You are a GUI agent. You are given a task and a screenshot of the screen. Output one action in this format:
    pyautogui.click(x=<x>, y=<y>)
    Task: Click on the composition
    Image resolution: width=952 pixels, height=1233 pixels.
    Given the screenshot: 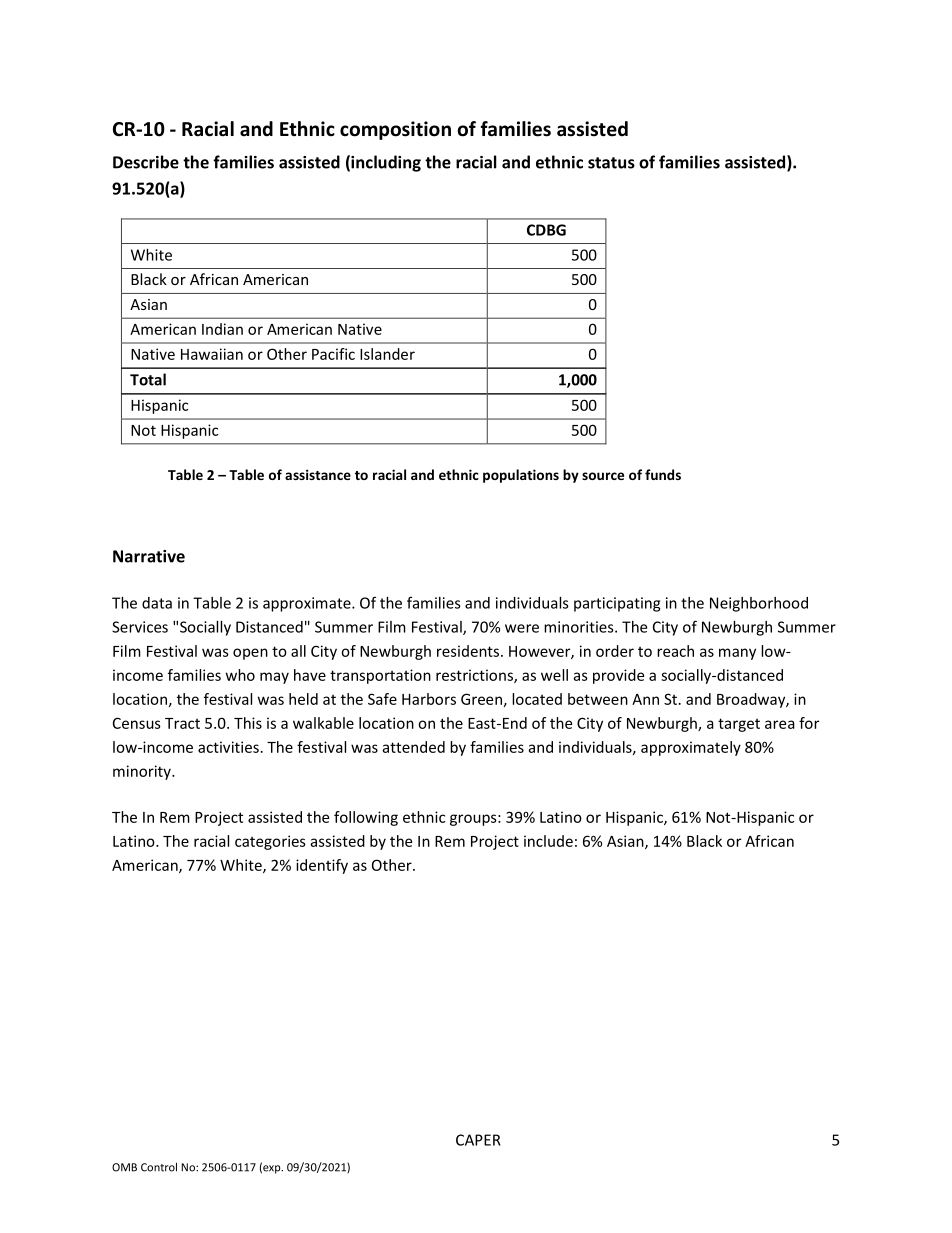 What is the action you would take?
    pyautogui.click(x=395, y=130)
